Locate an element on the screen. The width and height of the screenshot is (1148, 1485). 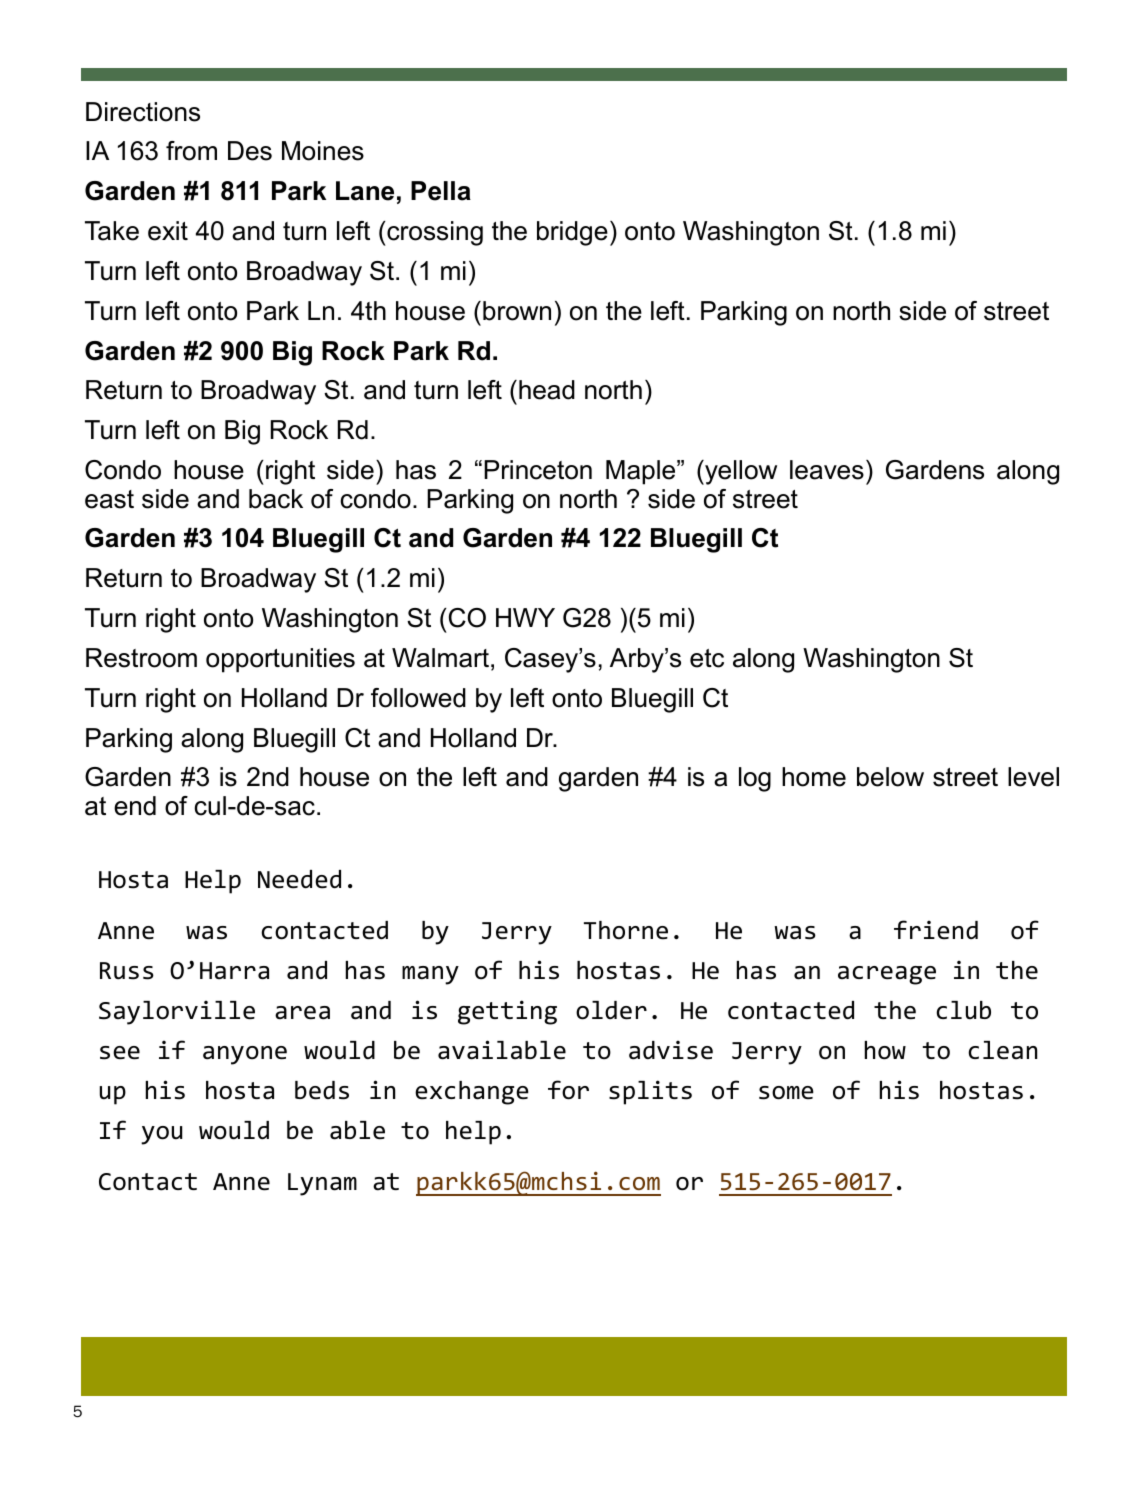
you is located at coordinates (161, 1135).
